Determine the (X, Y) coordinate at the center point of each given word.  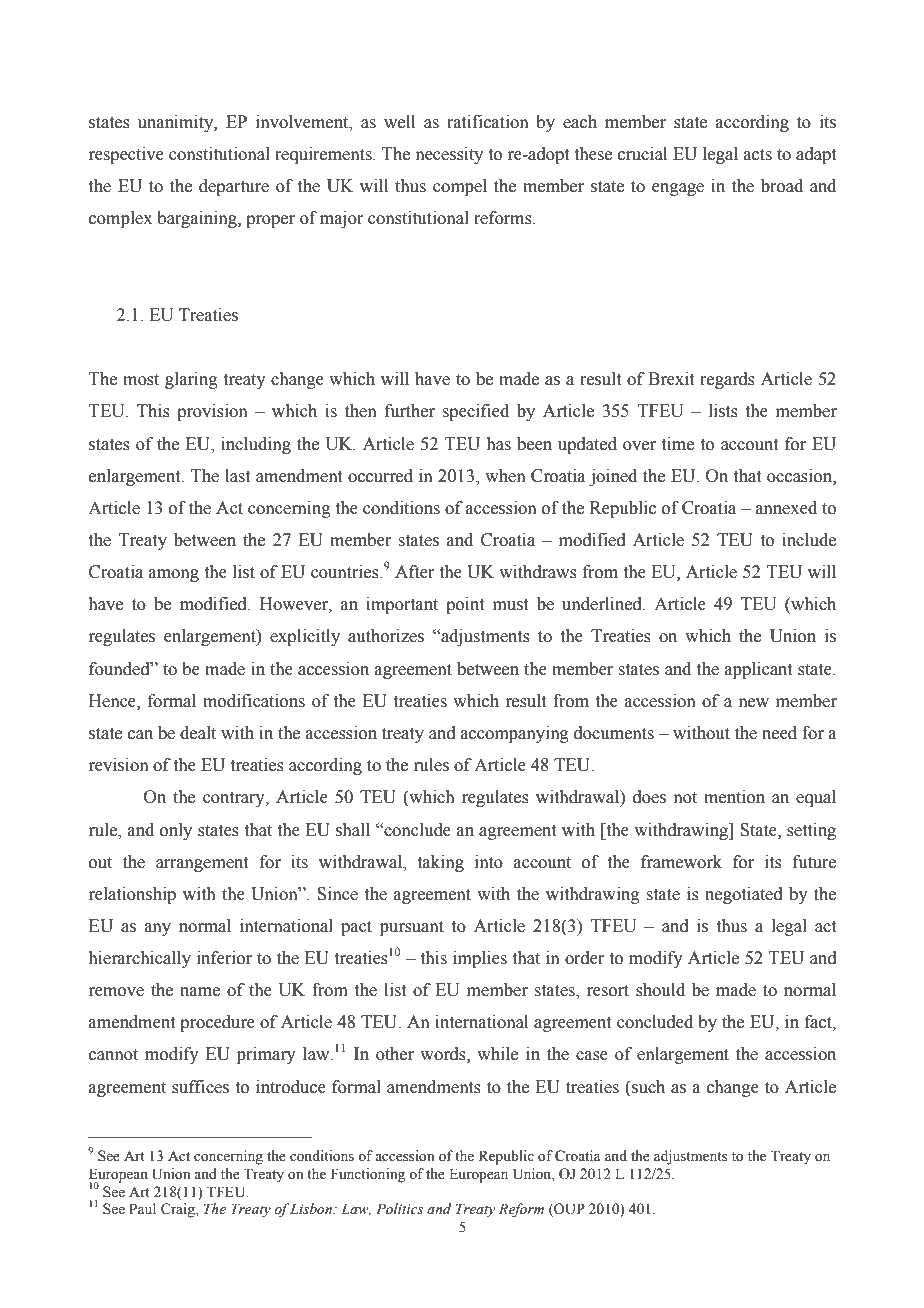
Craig (179, 1210)
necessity (449, 155)
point (465, 605)
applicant (758, 670)
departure (234, 187)
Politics (399, 1209)
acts (758, 155)
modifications (254, 701)
